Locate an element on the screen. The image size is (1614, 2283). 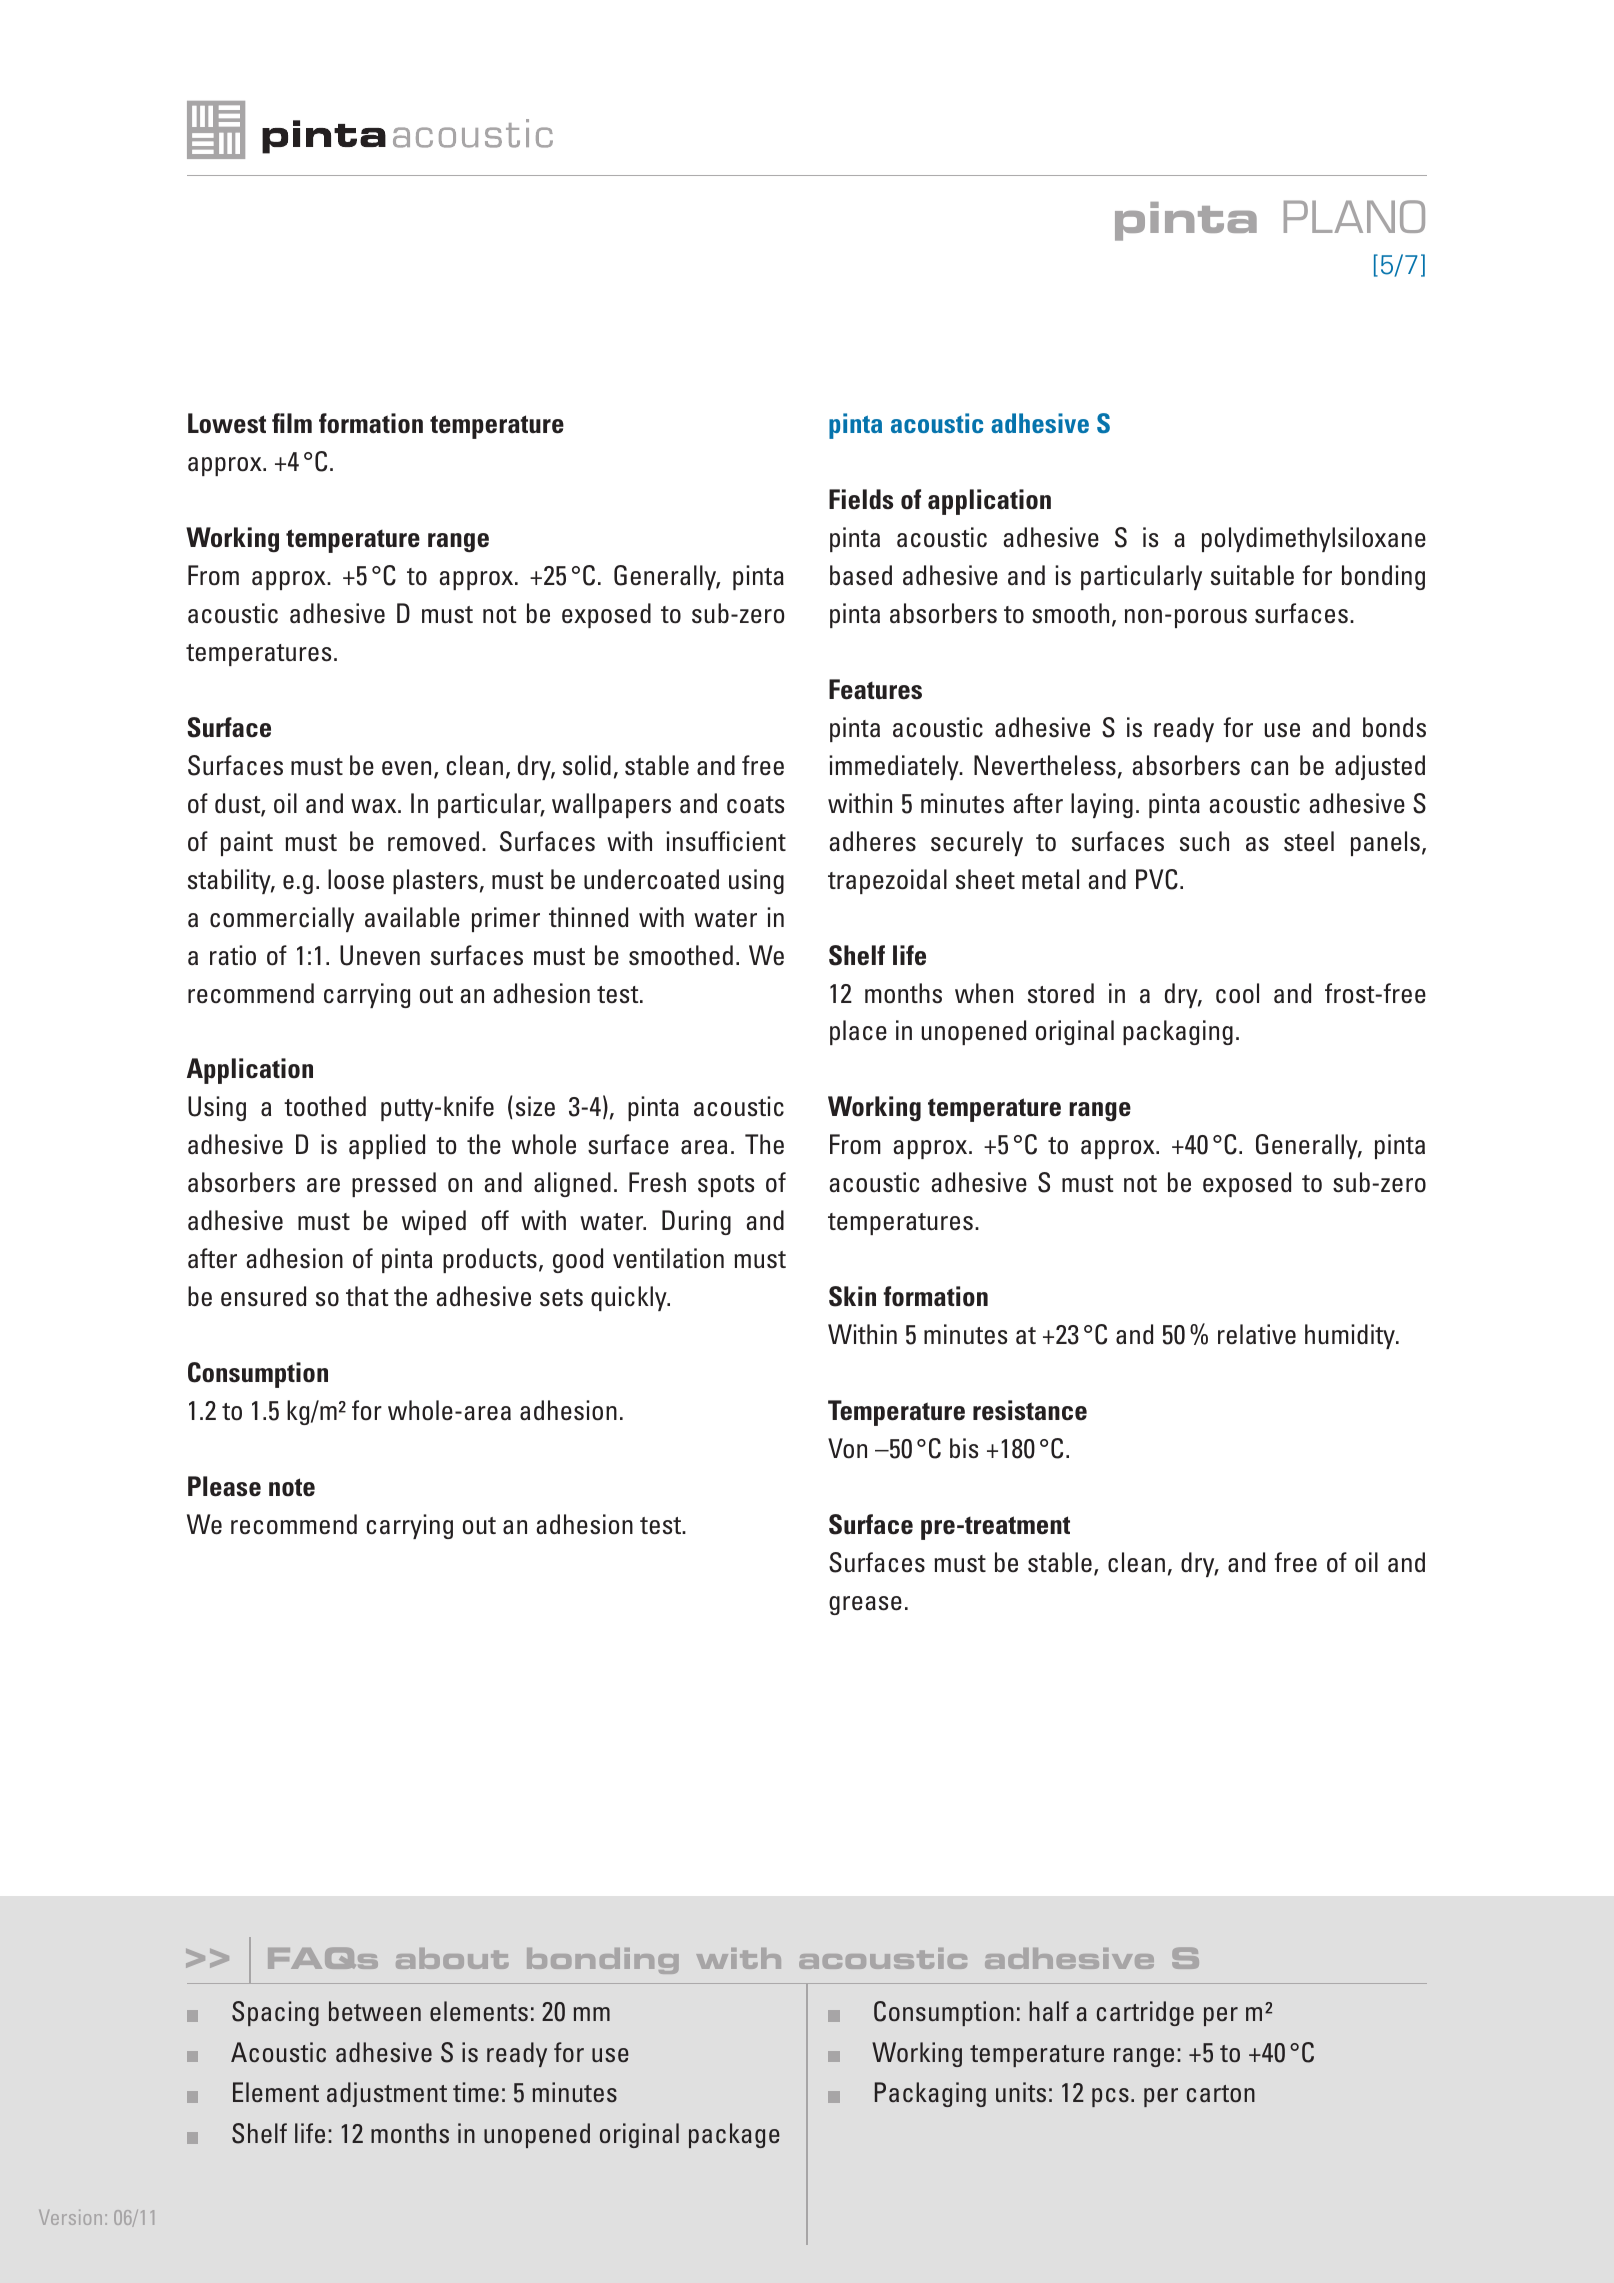
grease is located at coordinates (865, 1605).
